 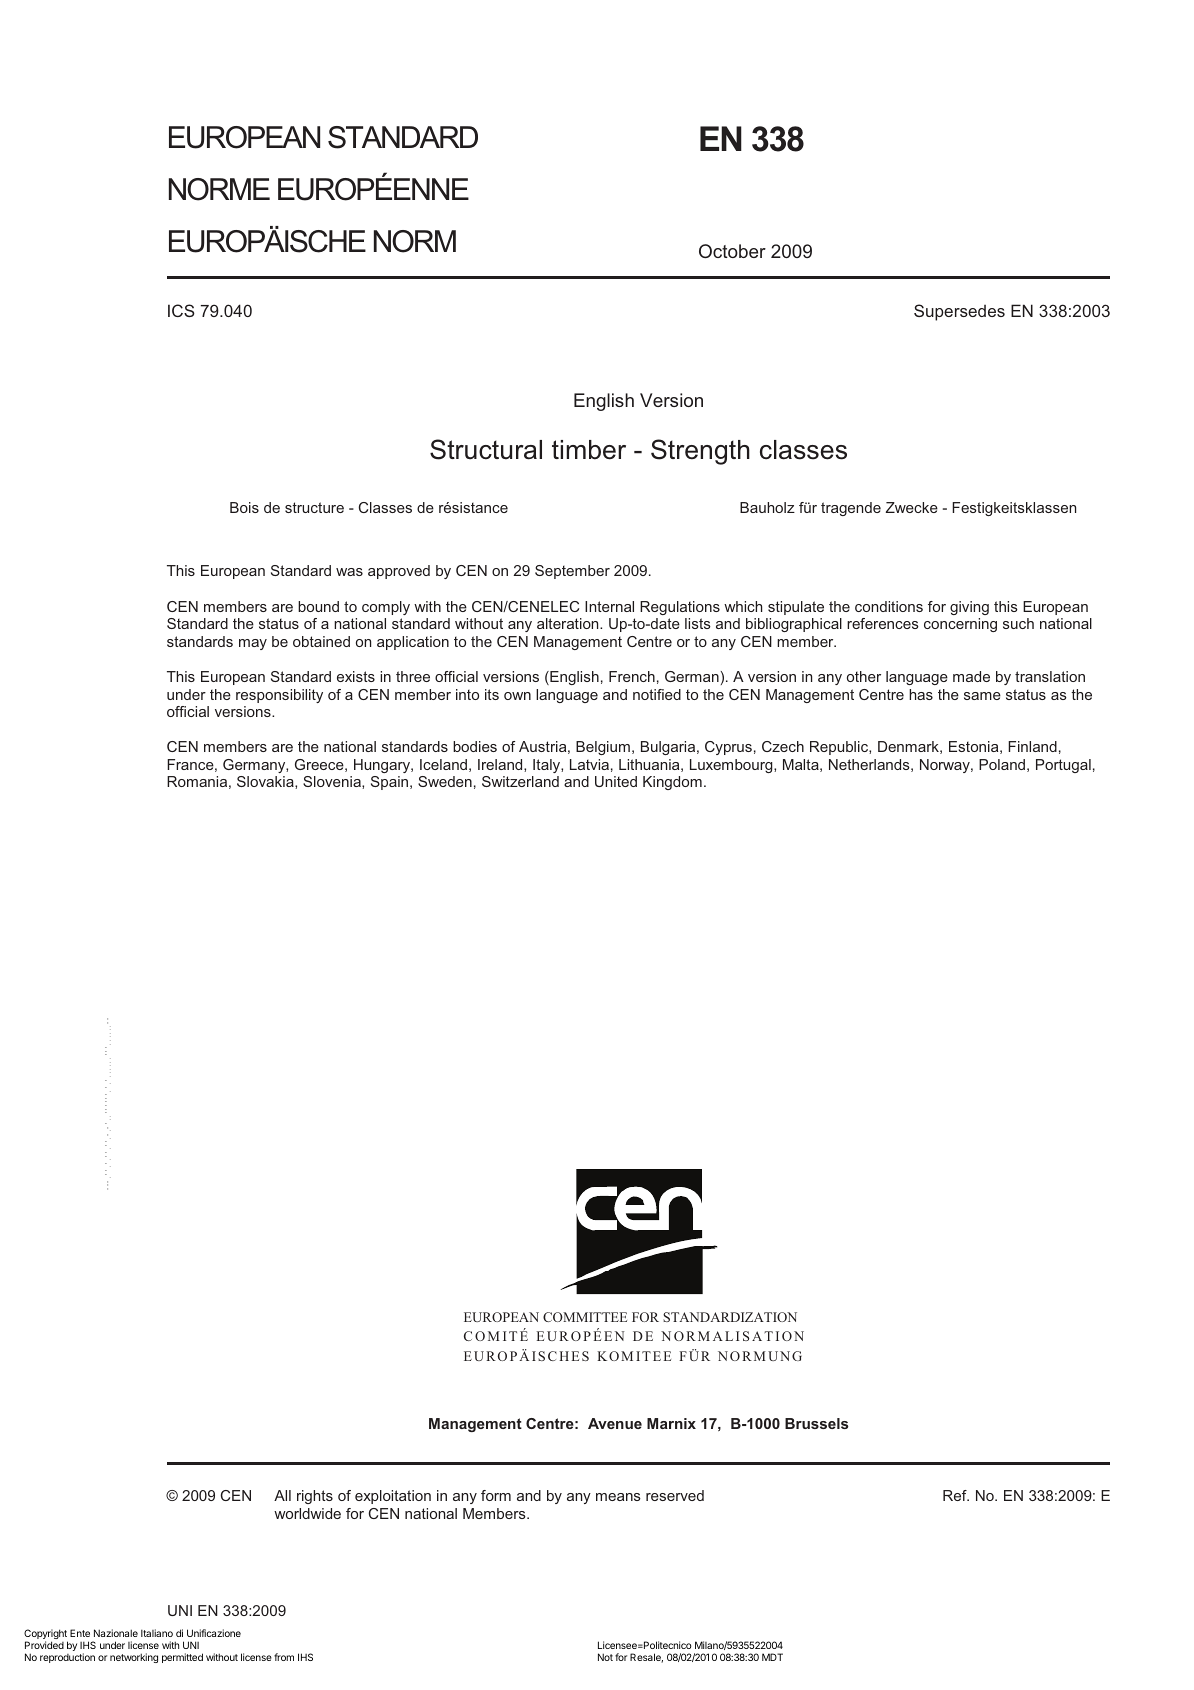 I want to click on Belgium, so click(x=603, y=748).
